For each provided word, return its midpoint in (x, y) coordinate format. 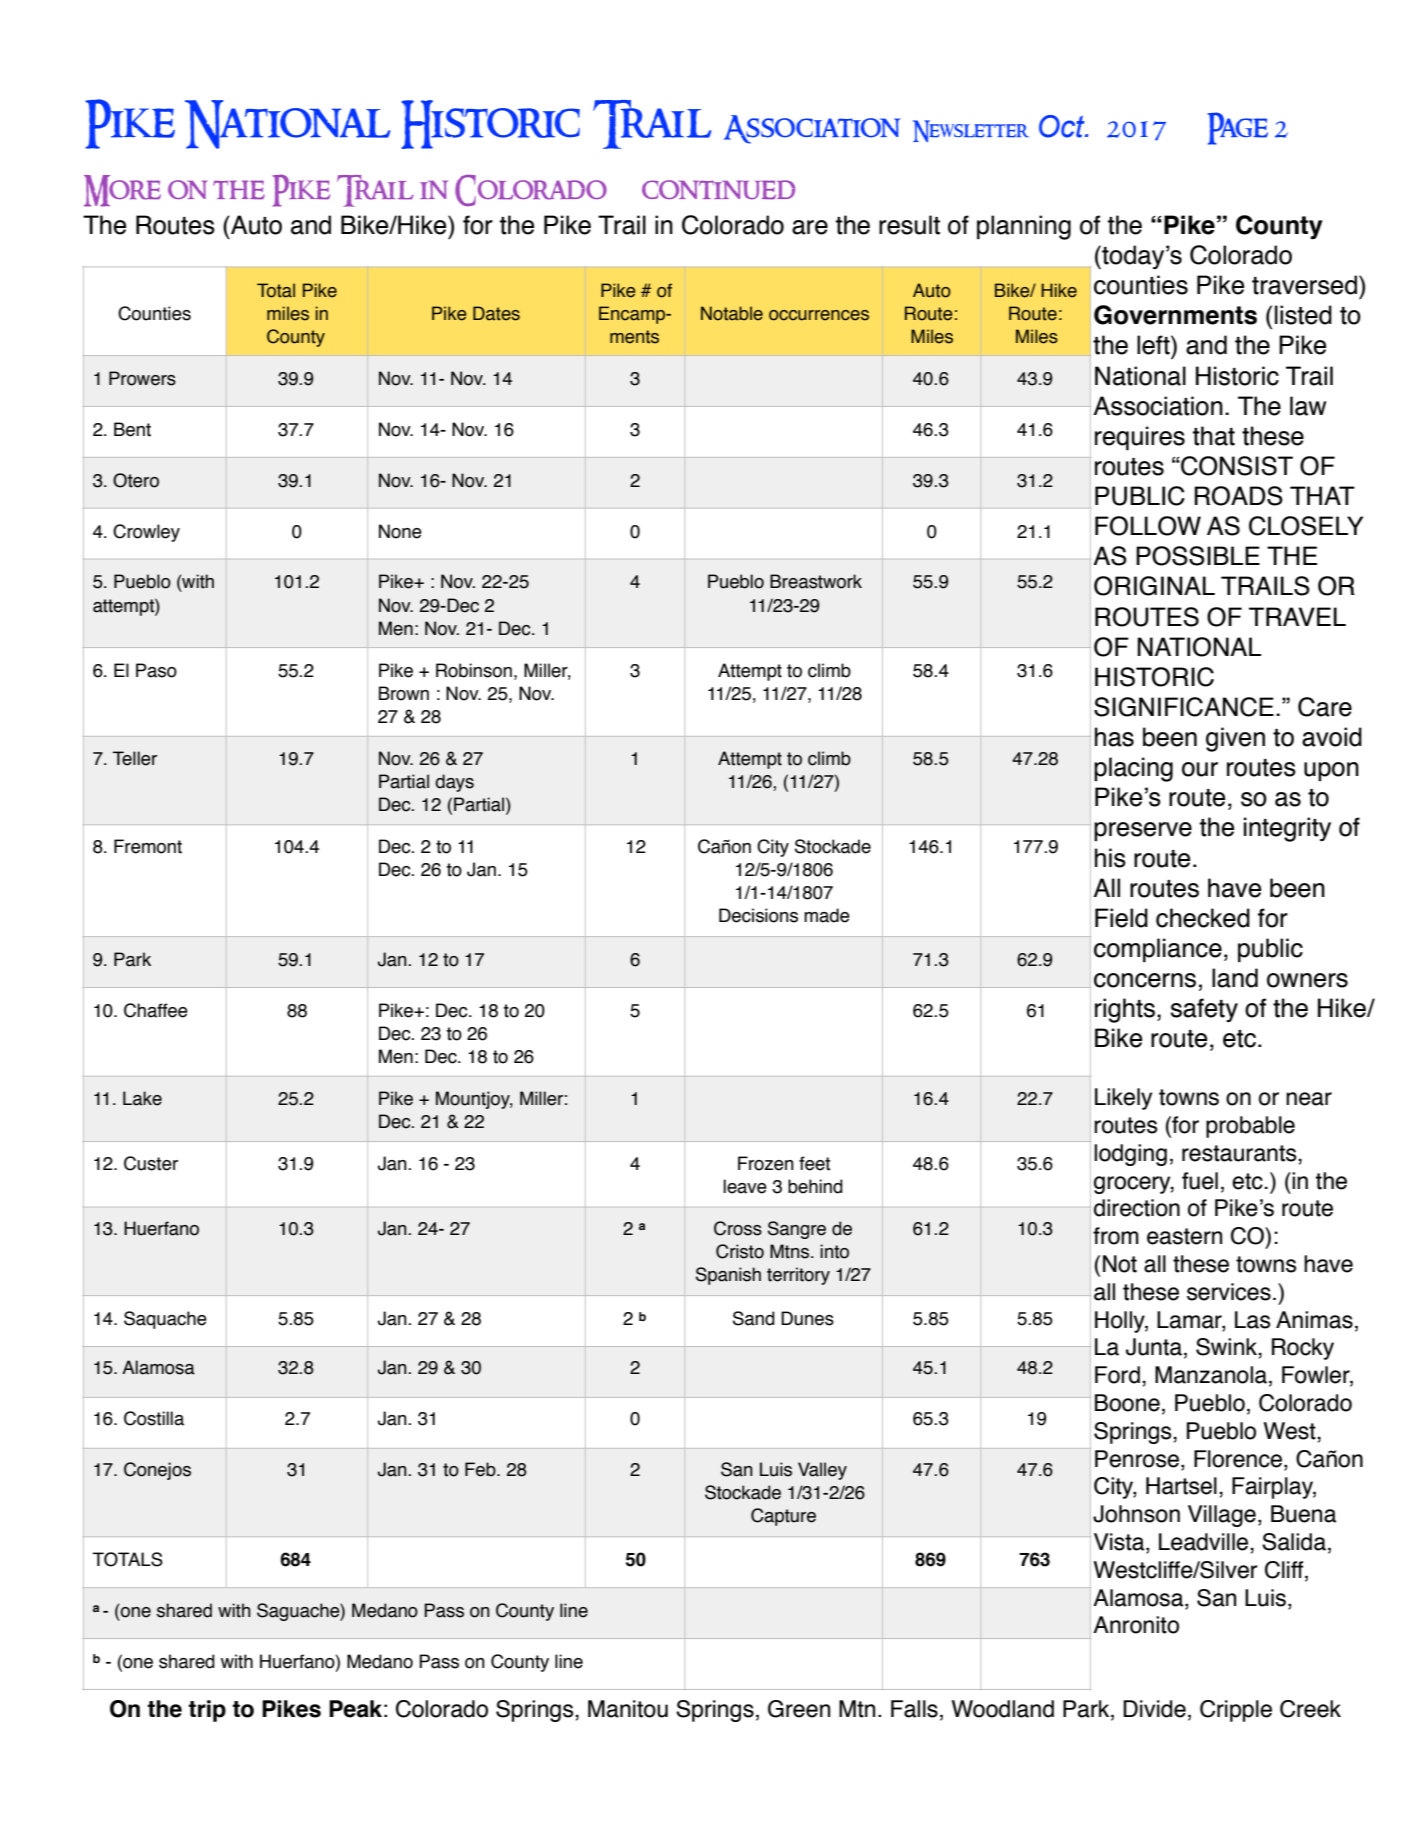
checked (1203, 918)
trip (207, 1711)
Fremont (148, 846)
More (122, 191)
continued (718, 190)
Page (1237, 128)
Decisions (758, 915)
